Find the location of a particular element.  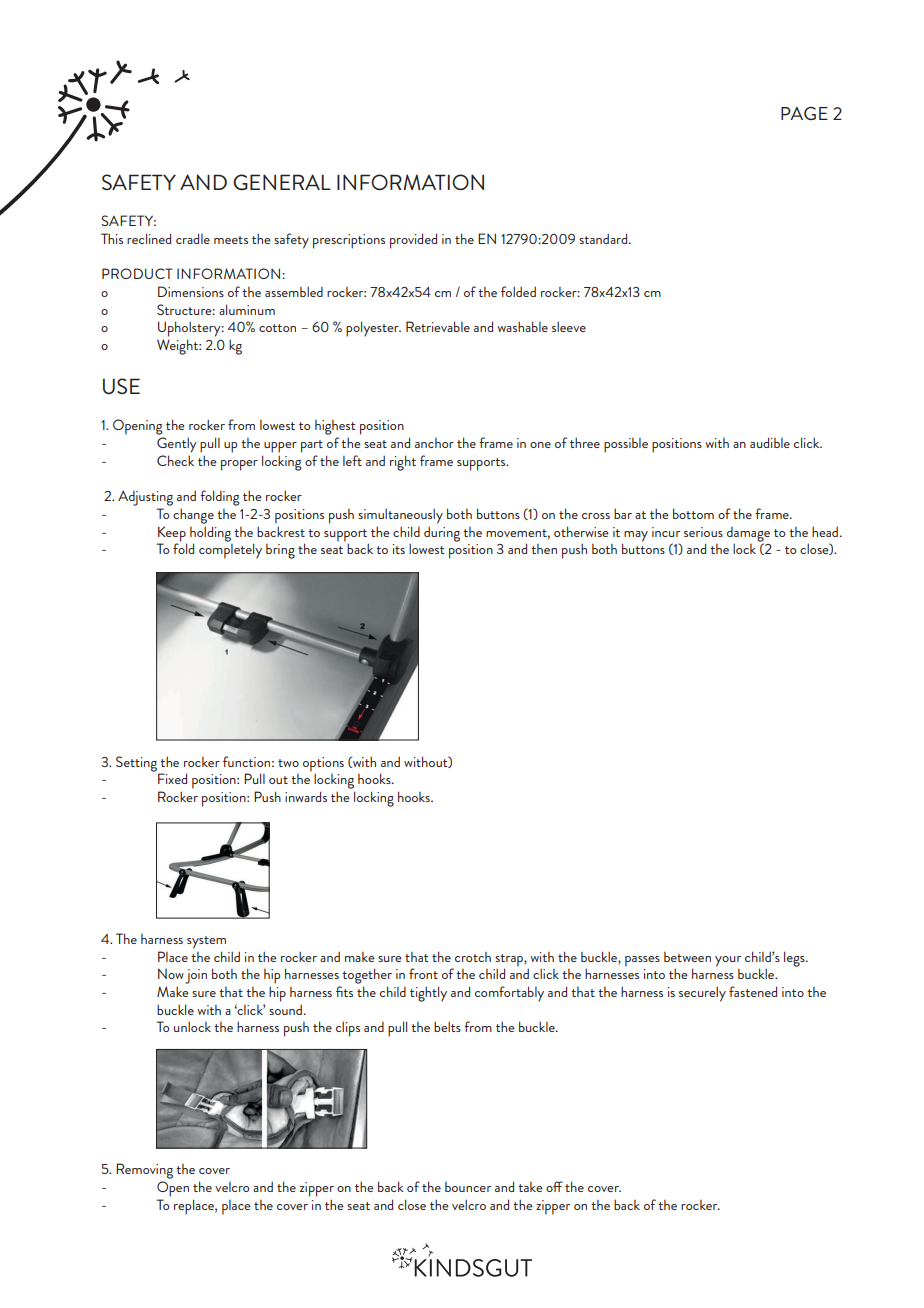

crotch is located at coordinates (473, 957).
